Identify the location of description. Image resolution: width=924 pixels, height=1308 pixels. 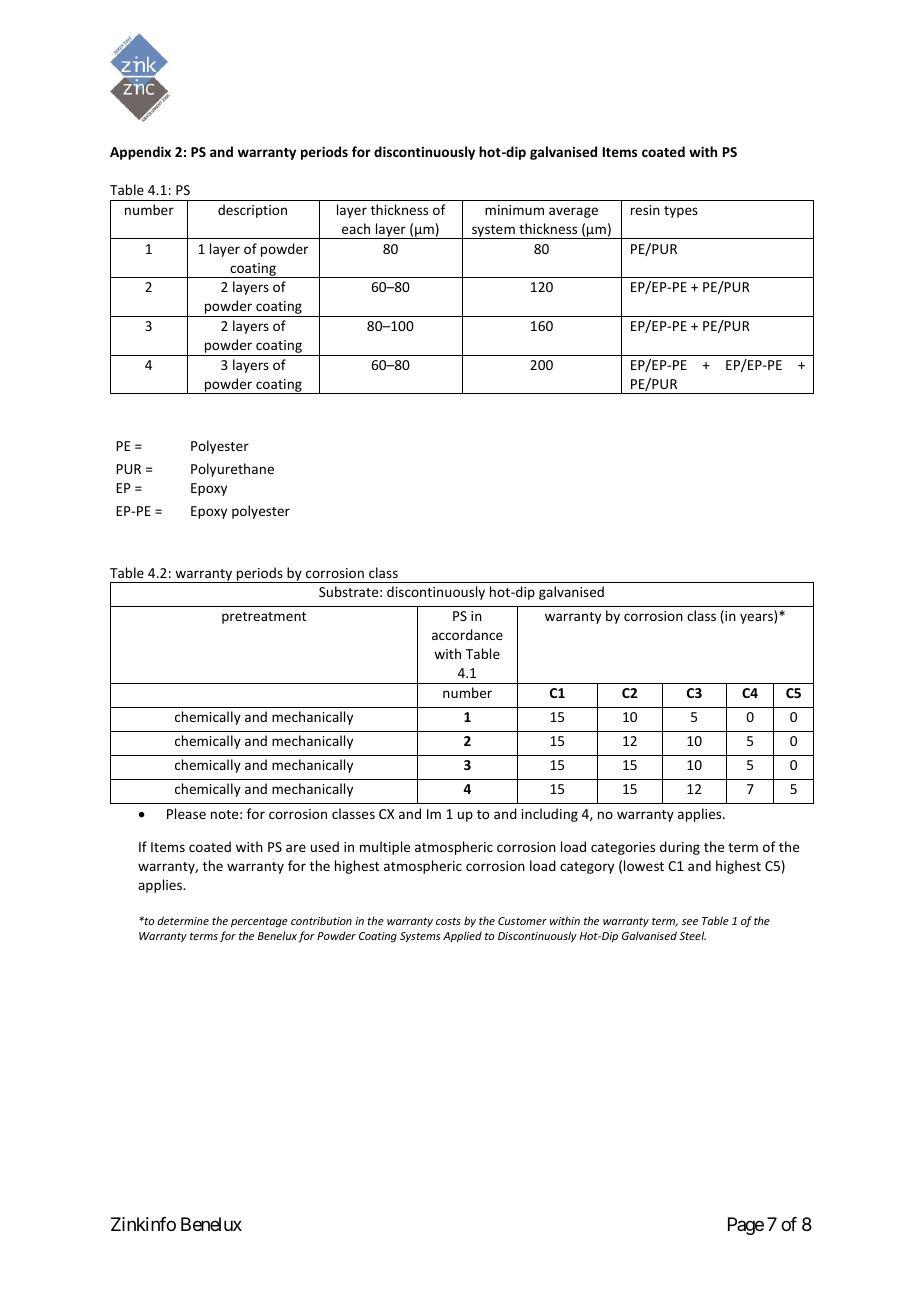
(252, 211).
